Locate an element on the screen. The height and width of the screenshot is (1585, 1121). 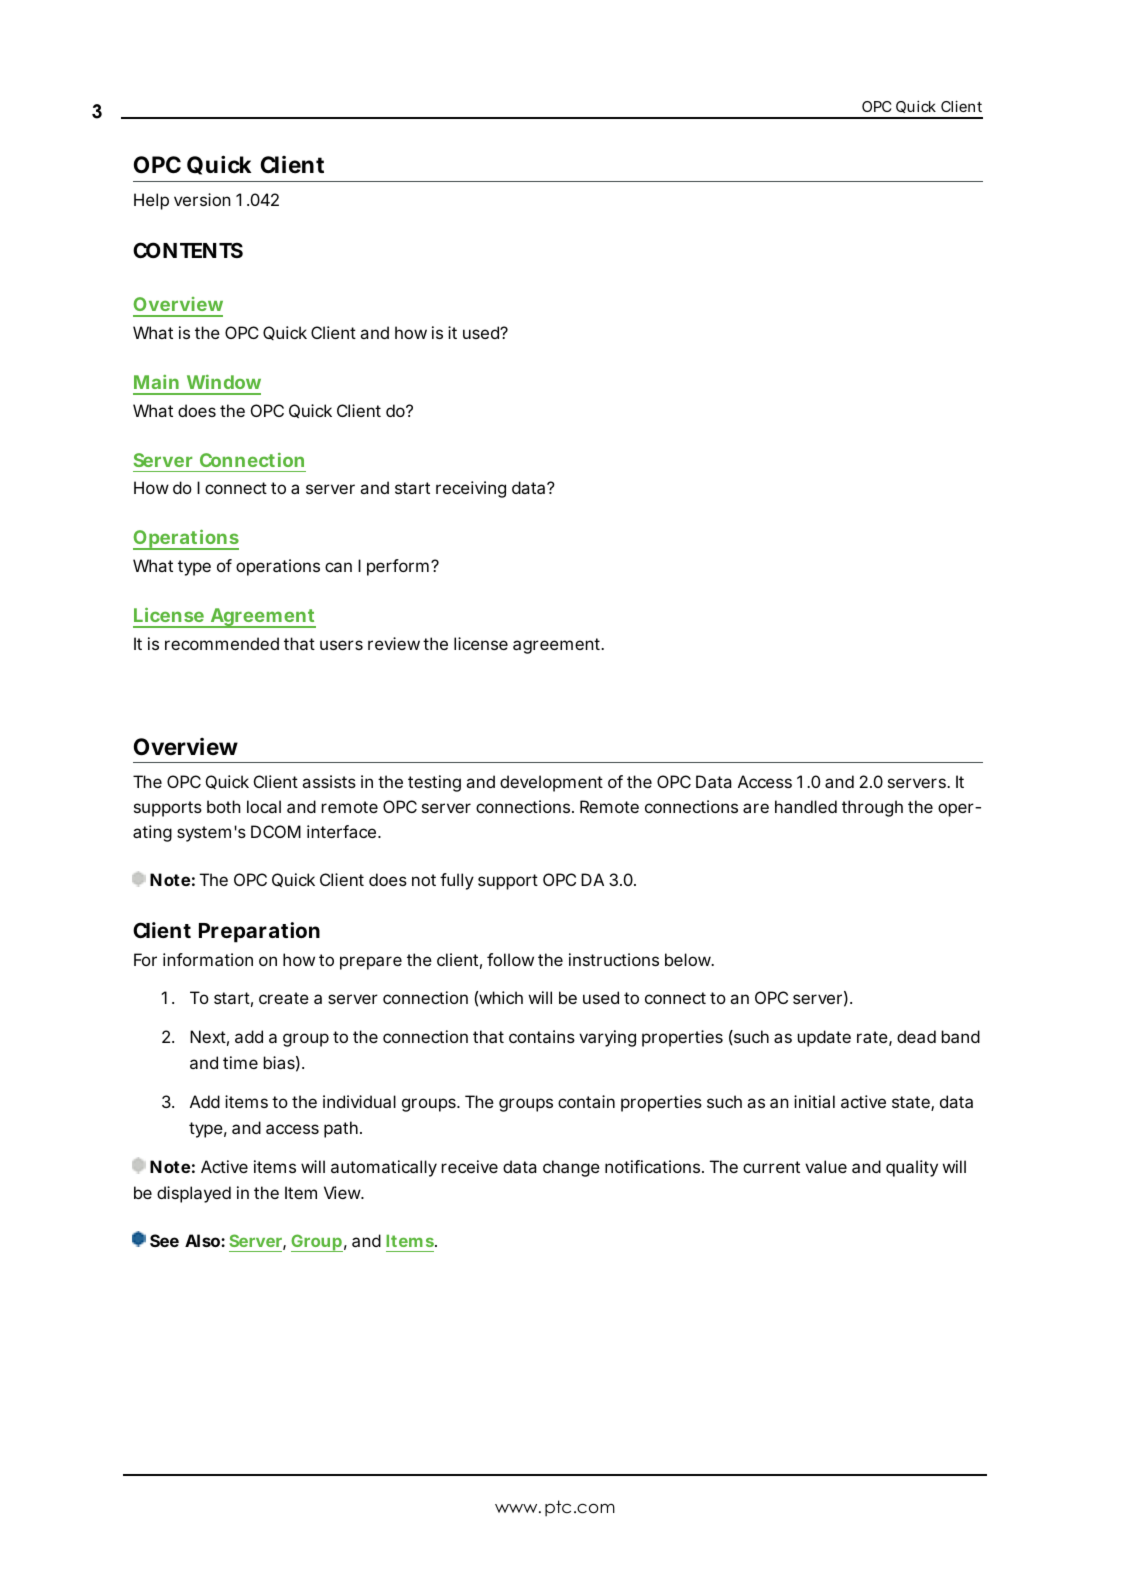
version is located at coordinates (202, 199).
